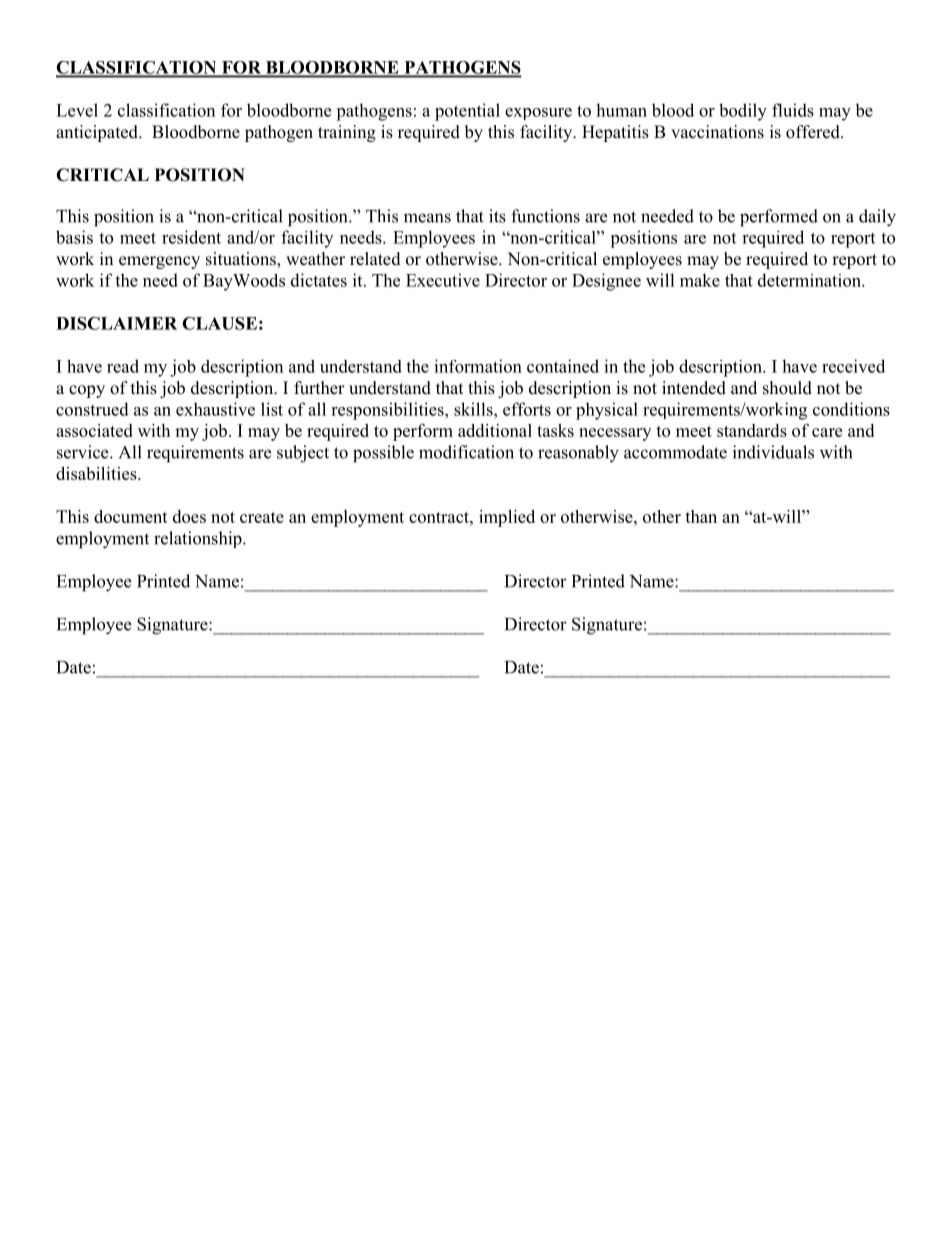 This document has height=1233, width=952. What do you see at coordinates (443, 280) in the document?
I see `Executive` at bounding box center [443, 280].
